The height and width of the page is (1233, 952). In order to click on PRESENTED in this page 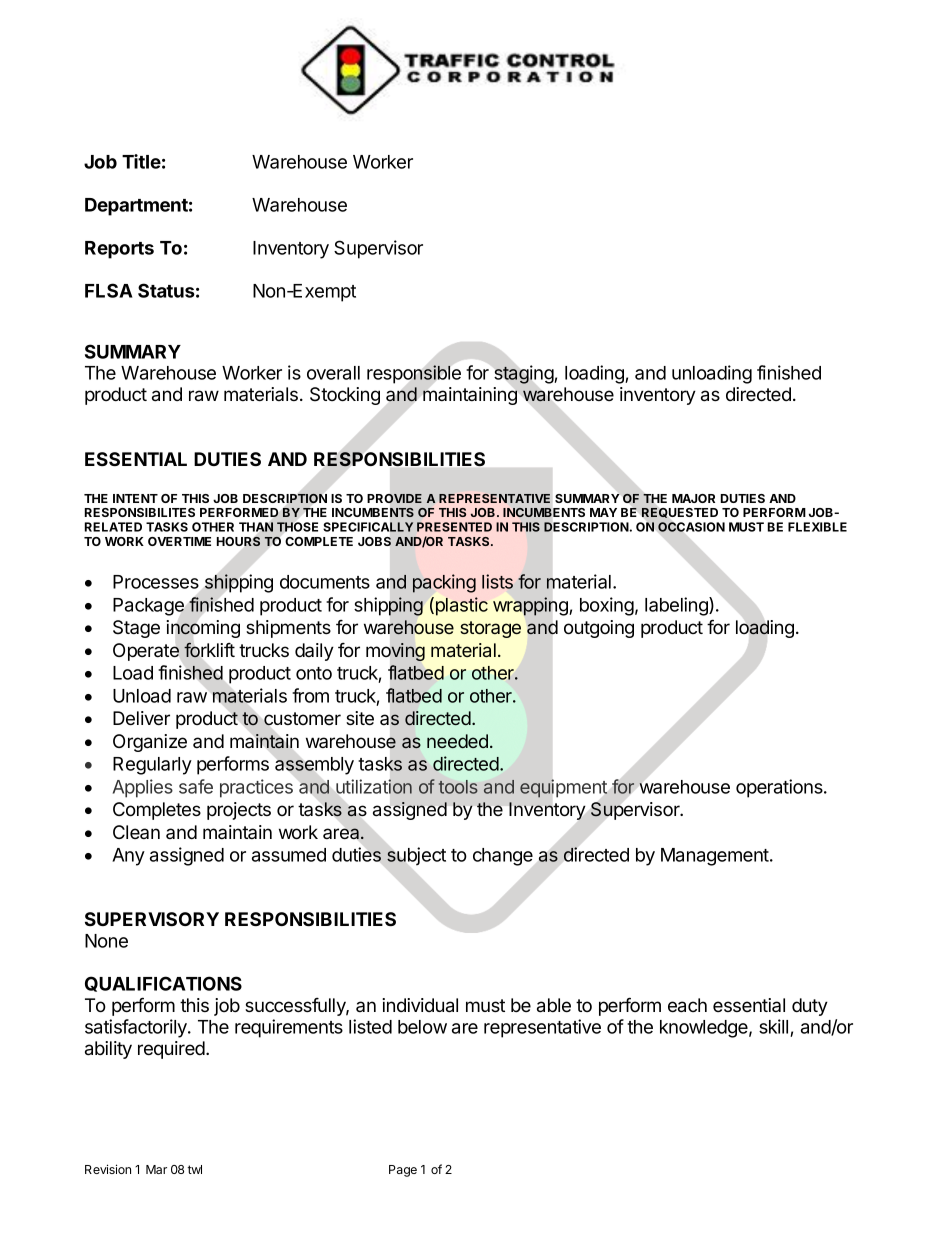, I will do `click(454, 527)`.
